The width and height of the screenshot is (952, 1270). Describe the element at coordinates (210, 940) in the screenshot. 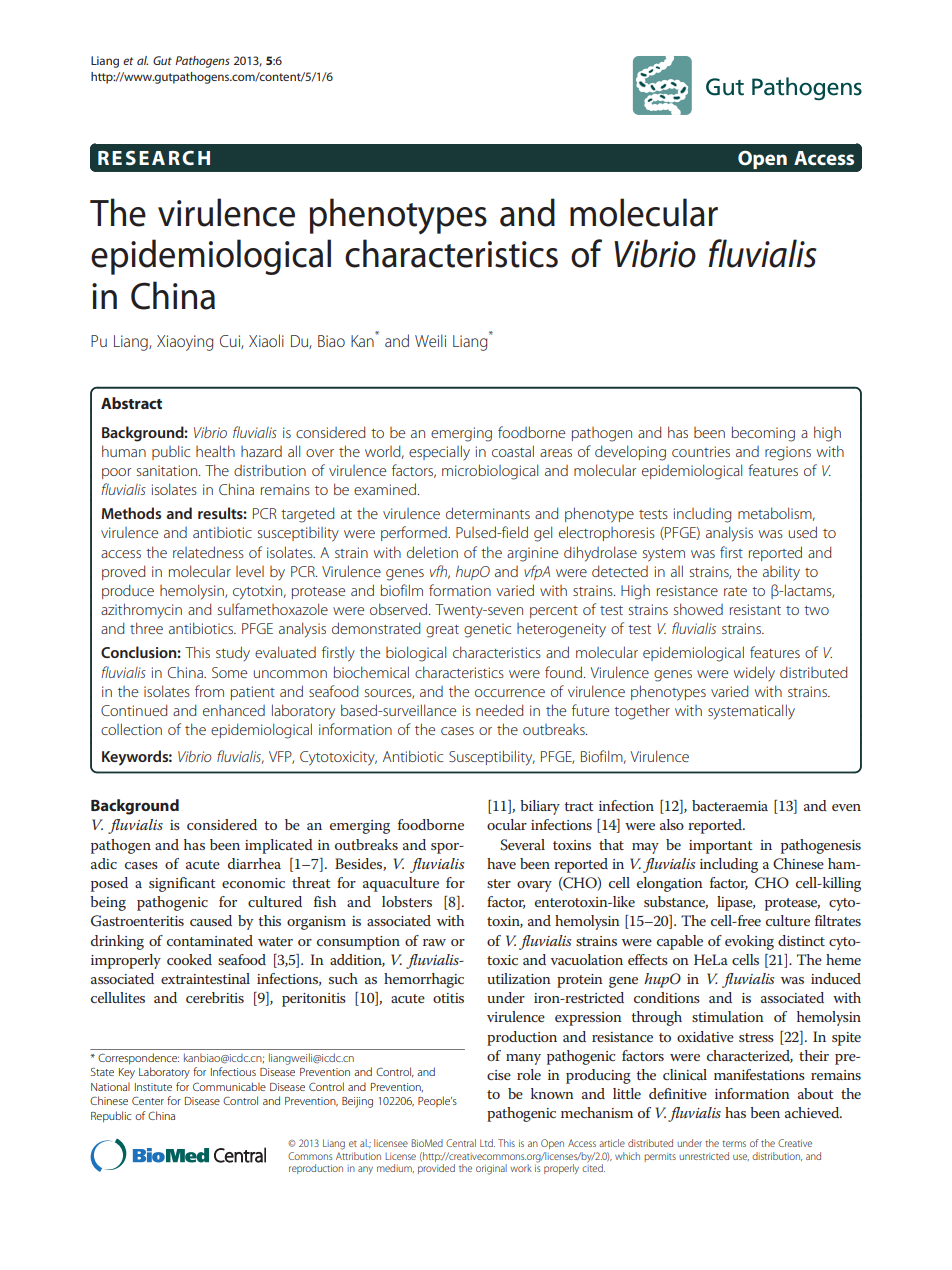

I see `contaminated` at that location.
